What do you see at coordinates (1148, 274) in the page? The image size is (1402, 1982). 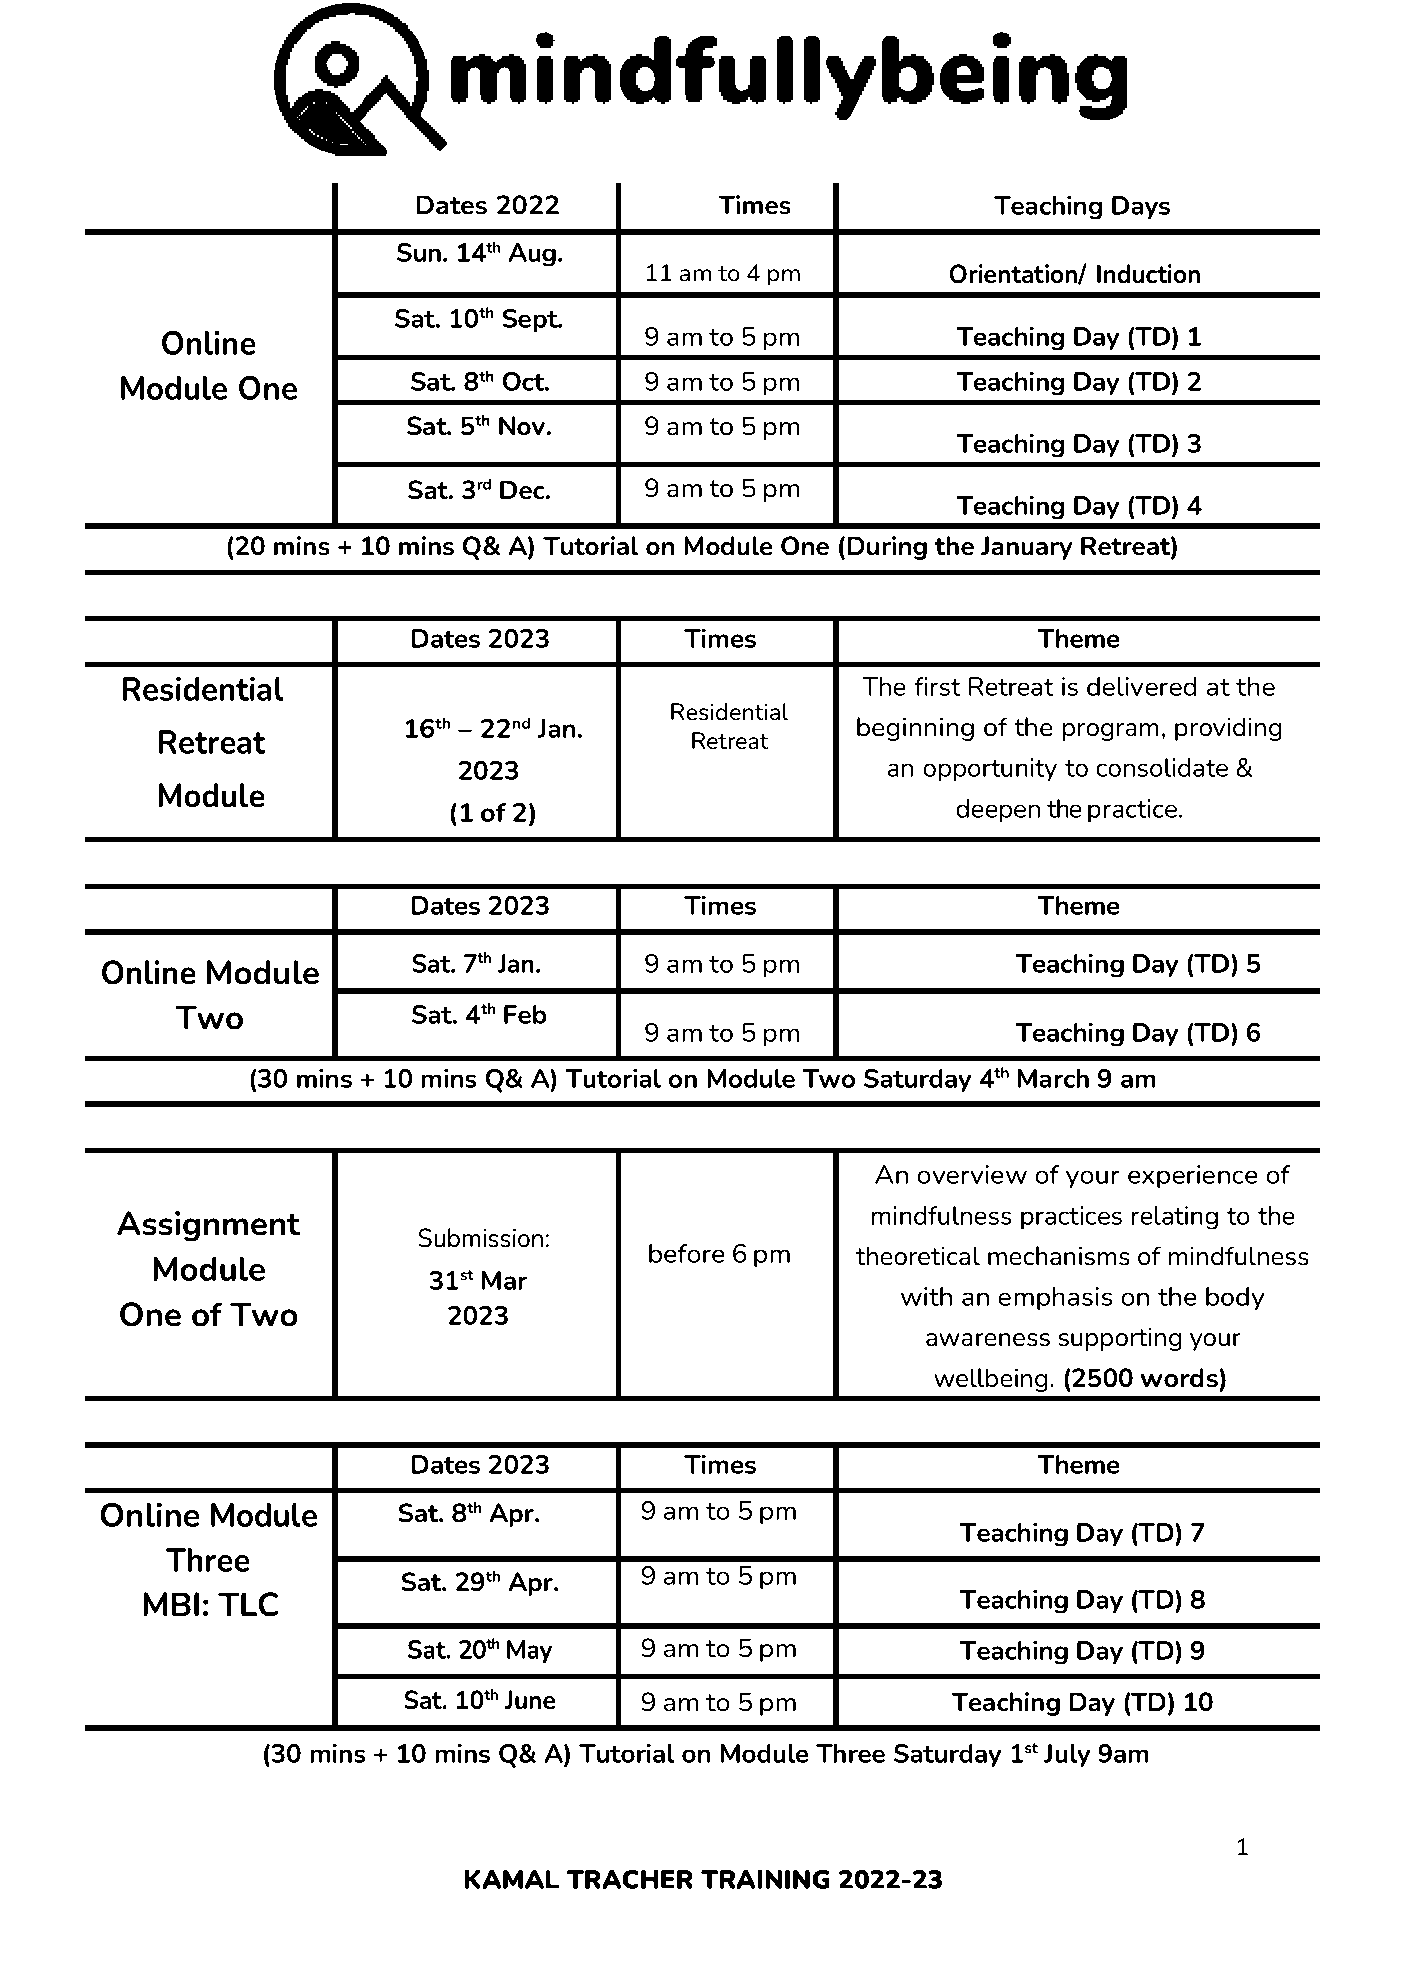 I see `Induction` at bounding box center [1148, 274].
